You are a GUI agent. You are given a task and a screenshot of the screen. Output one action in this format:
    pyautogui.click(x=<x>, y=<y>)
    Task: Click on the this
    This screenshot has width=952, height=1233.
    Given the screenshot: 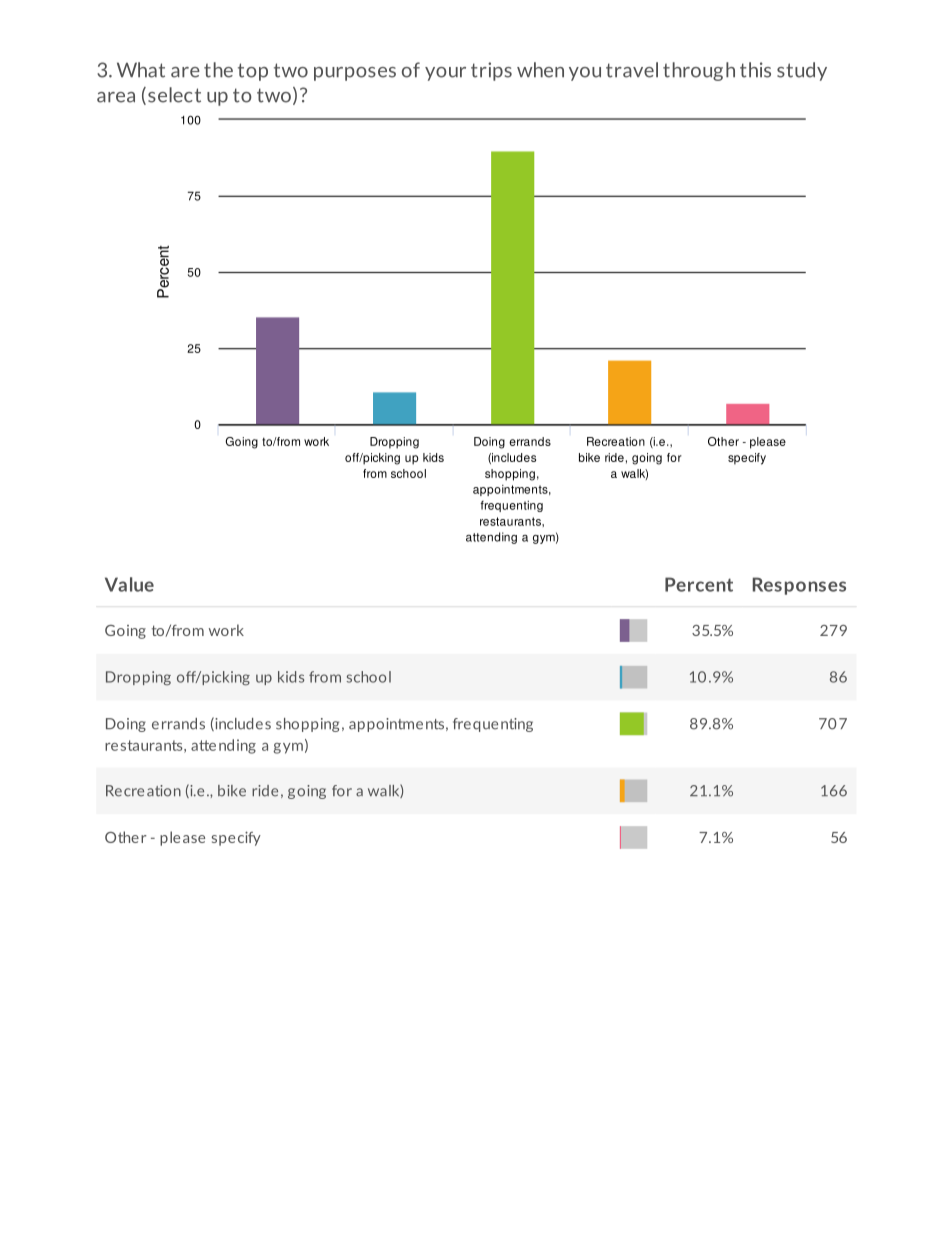 What is the action you would take?
    pyautogui.click(x=755, y=70)
